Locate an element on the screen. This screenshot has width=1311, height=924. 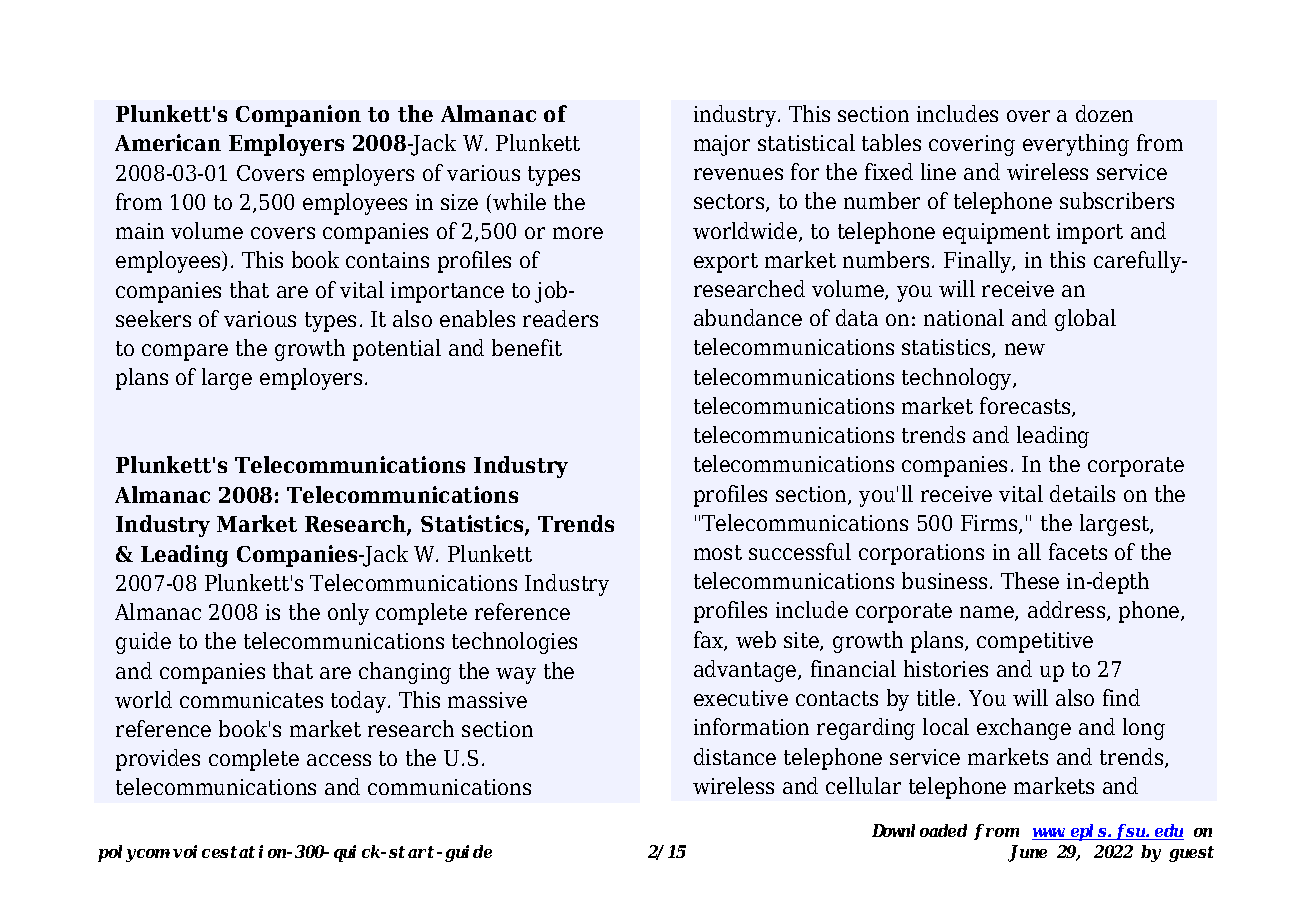
June is located at coordinates (1027, 853).
